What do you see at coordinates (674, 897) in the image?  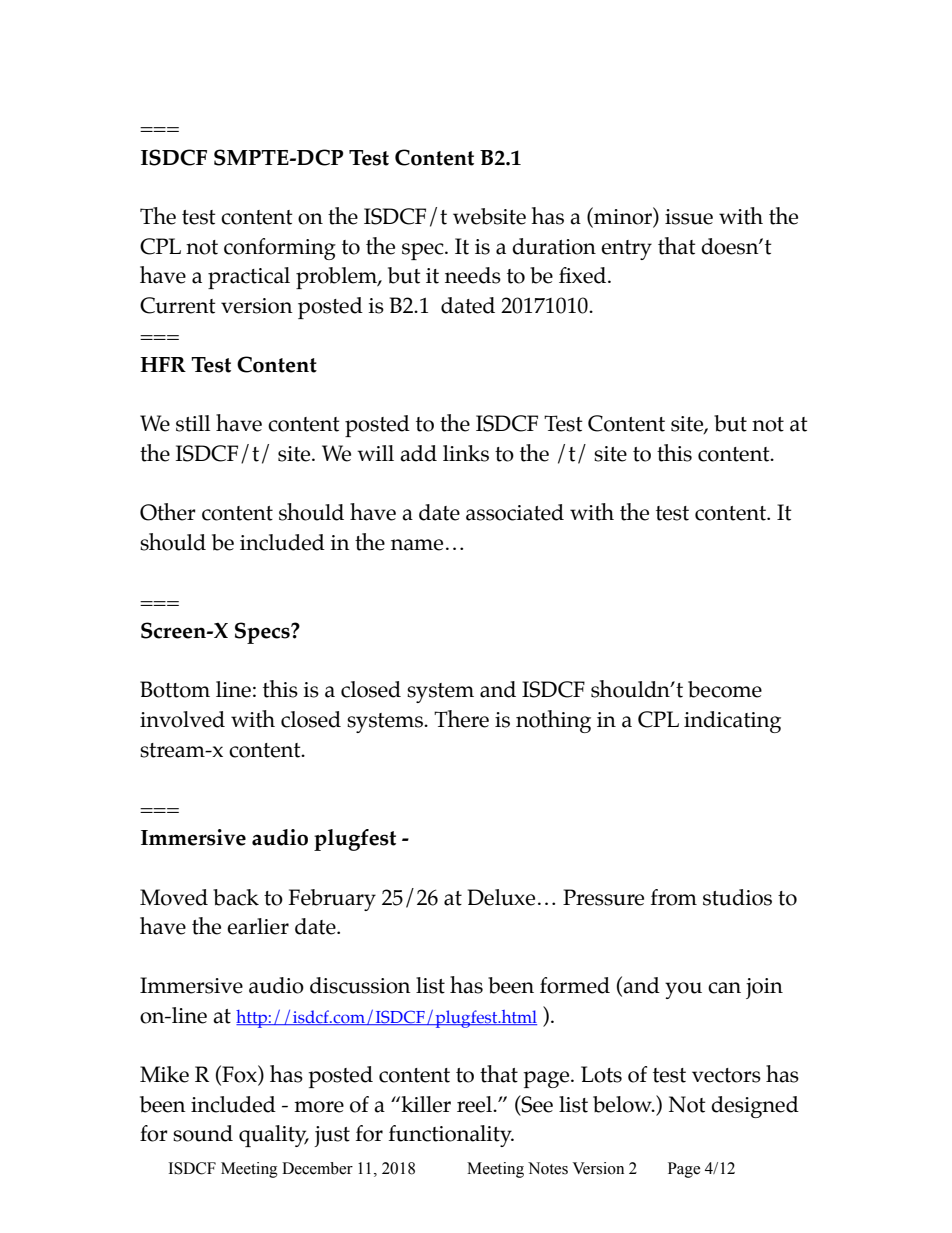 I see `from` at bounding box center [674, 897].
